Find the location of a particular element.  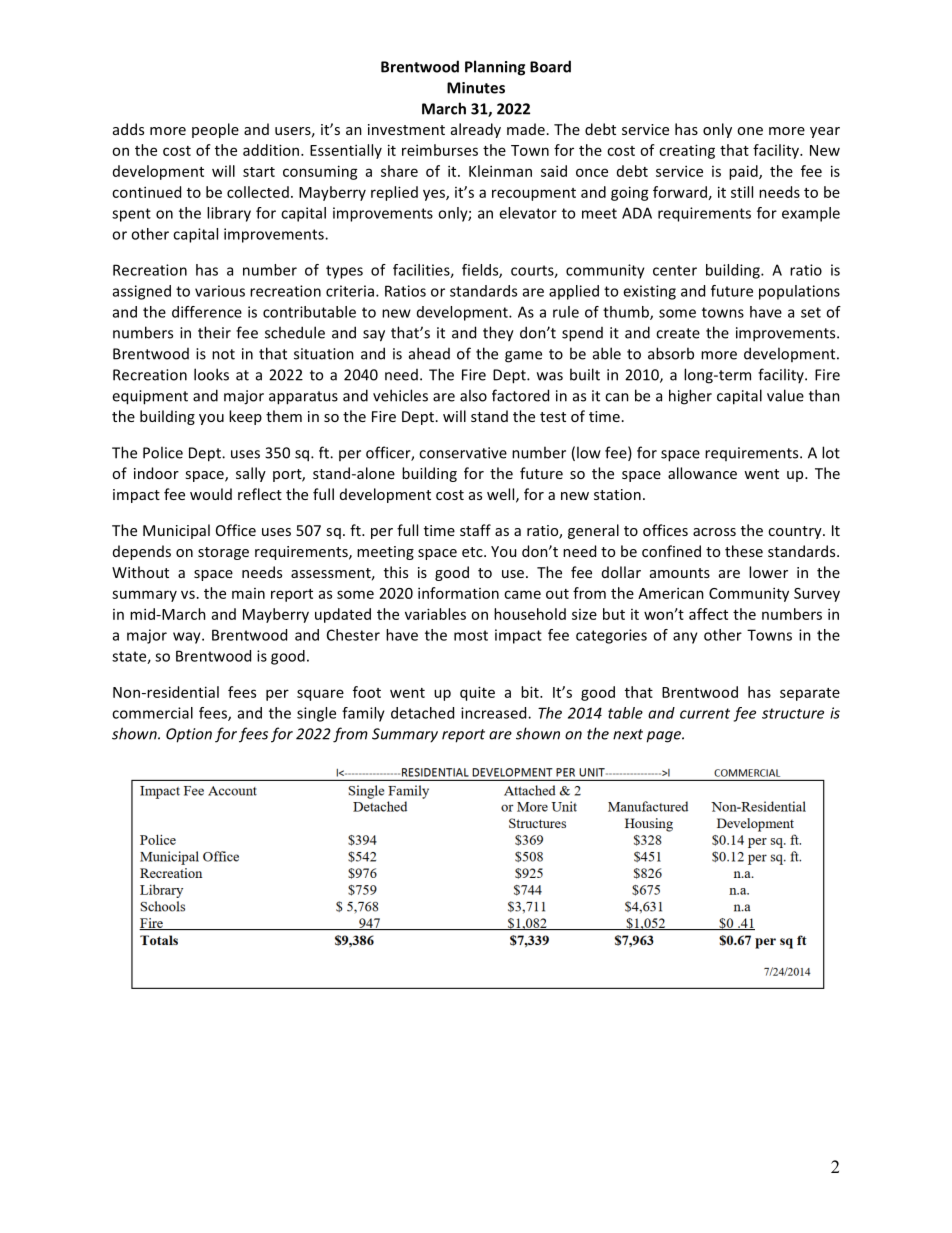

year is located at coordinates (825, 132).
